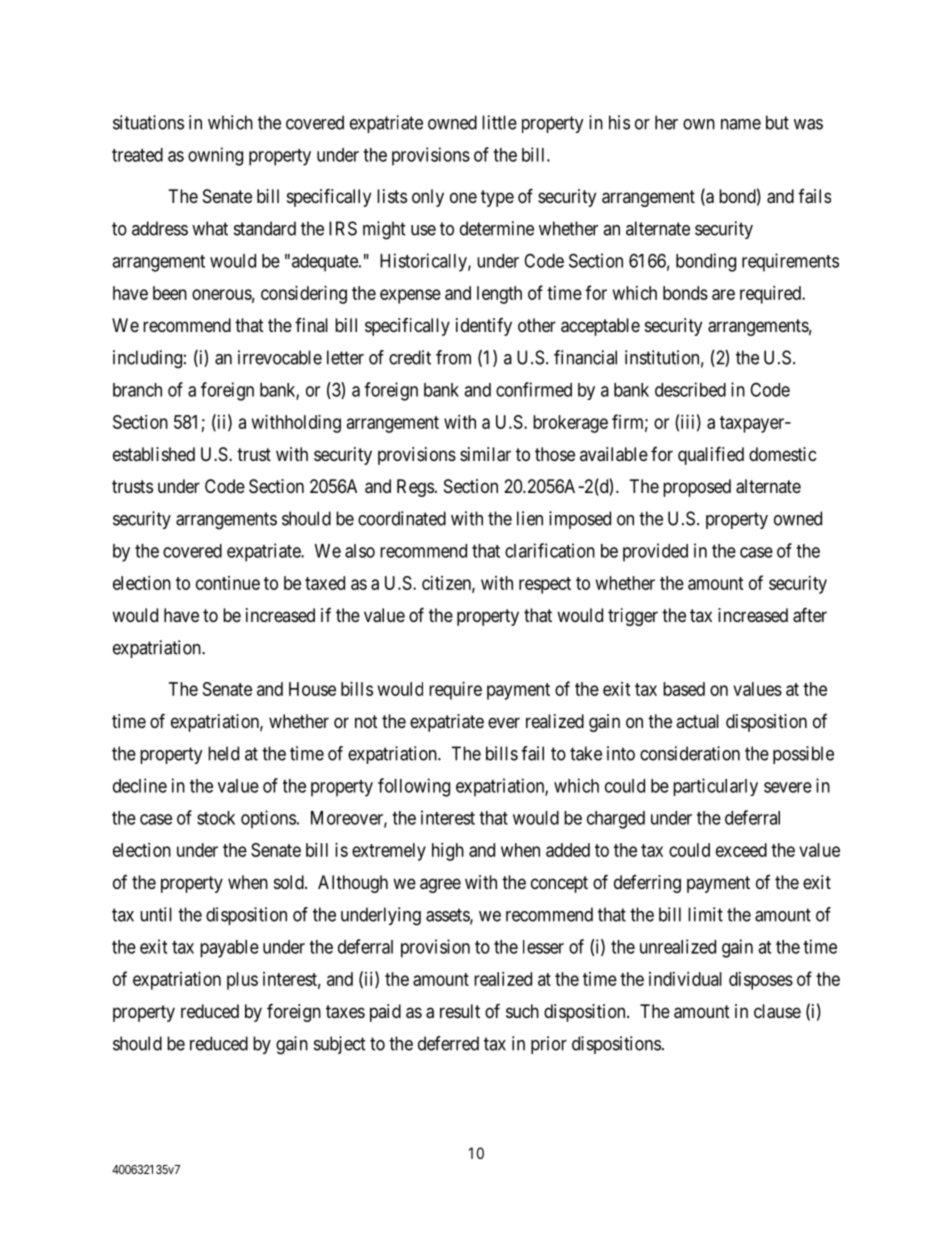  What do you see at coordinates (215, 156) in the document?
I see `owning` at bounding box center [215, 156].
